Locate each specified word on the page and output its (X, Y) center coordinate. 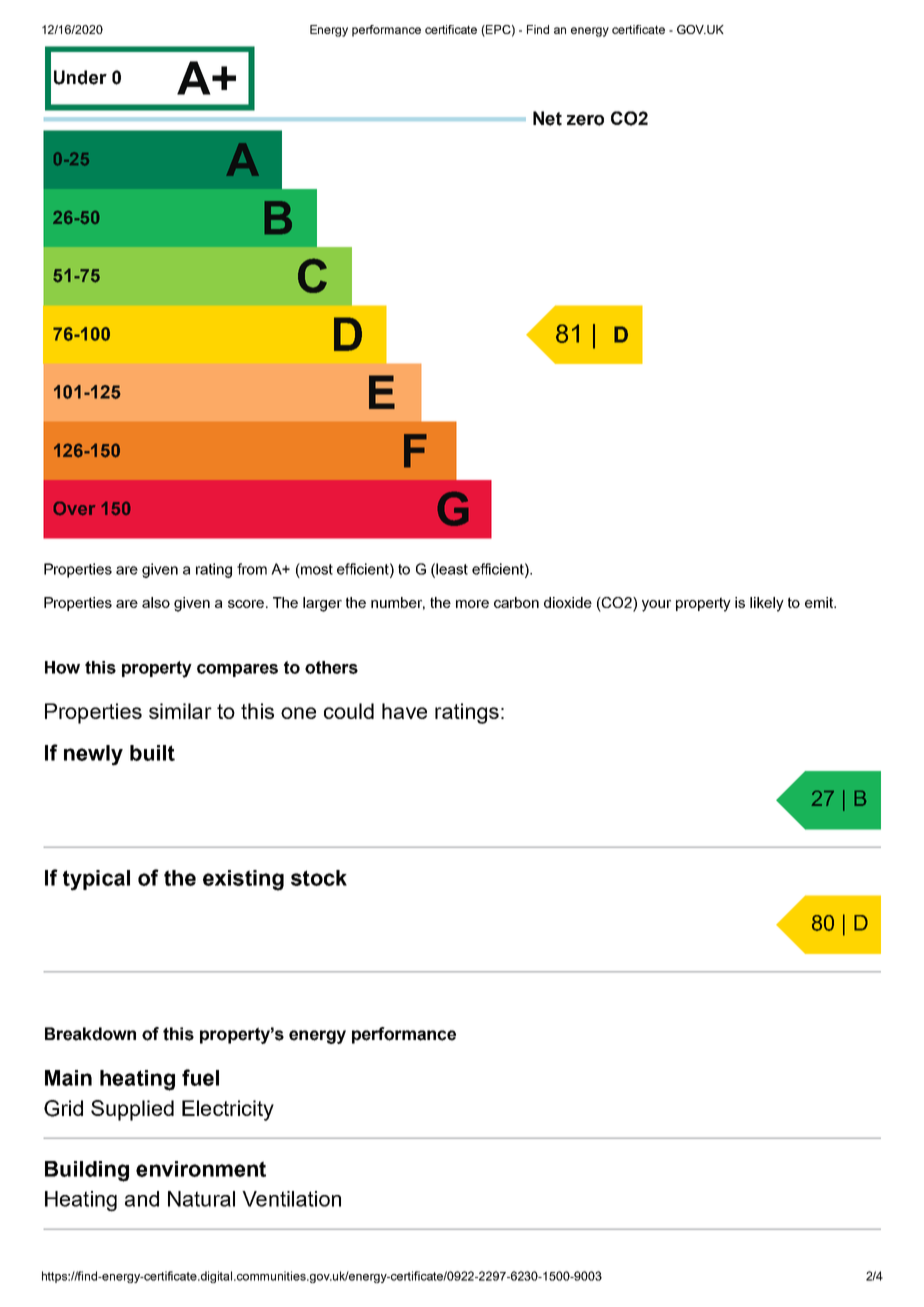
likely (767, 604)
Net (547, 118)
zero (585, 120)
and (142, 1199)
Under (80, 77)
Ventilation (291, 1199)
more (472, 604)
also (156, 602)
